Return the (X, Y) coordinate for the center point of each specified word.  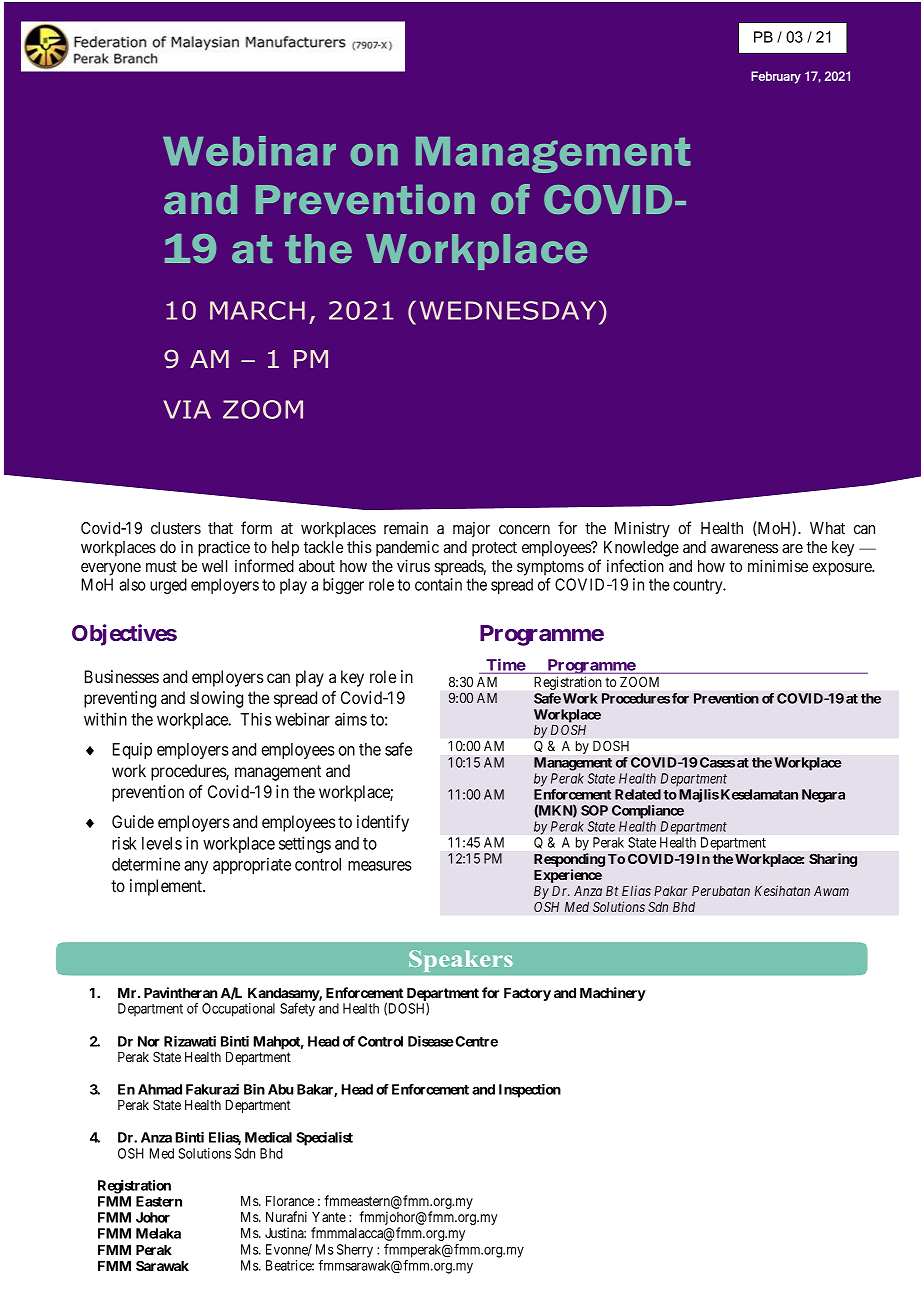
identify (383, 823)
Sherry (355, 1251)
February (776, 77)
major (471, 530)
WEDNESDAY (508, 310)
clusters (176, 528)
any (196, 867)
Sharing (833, 860)
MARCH (257, 310)
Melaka (158, 1233)
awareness (744, 548)
